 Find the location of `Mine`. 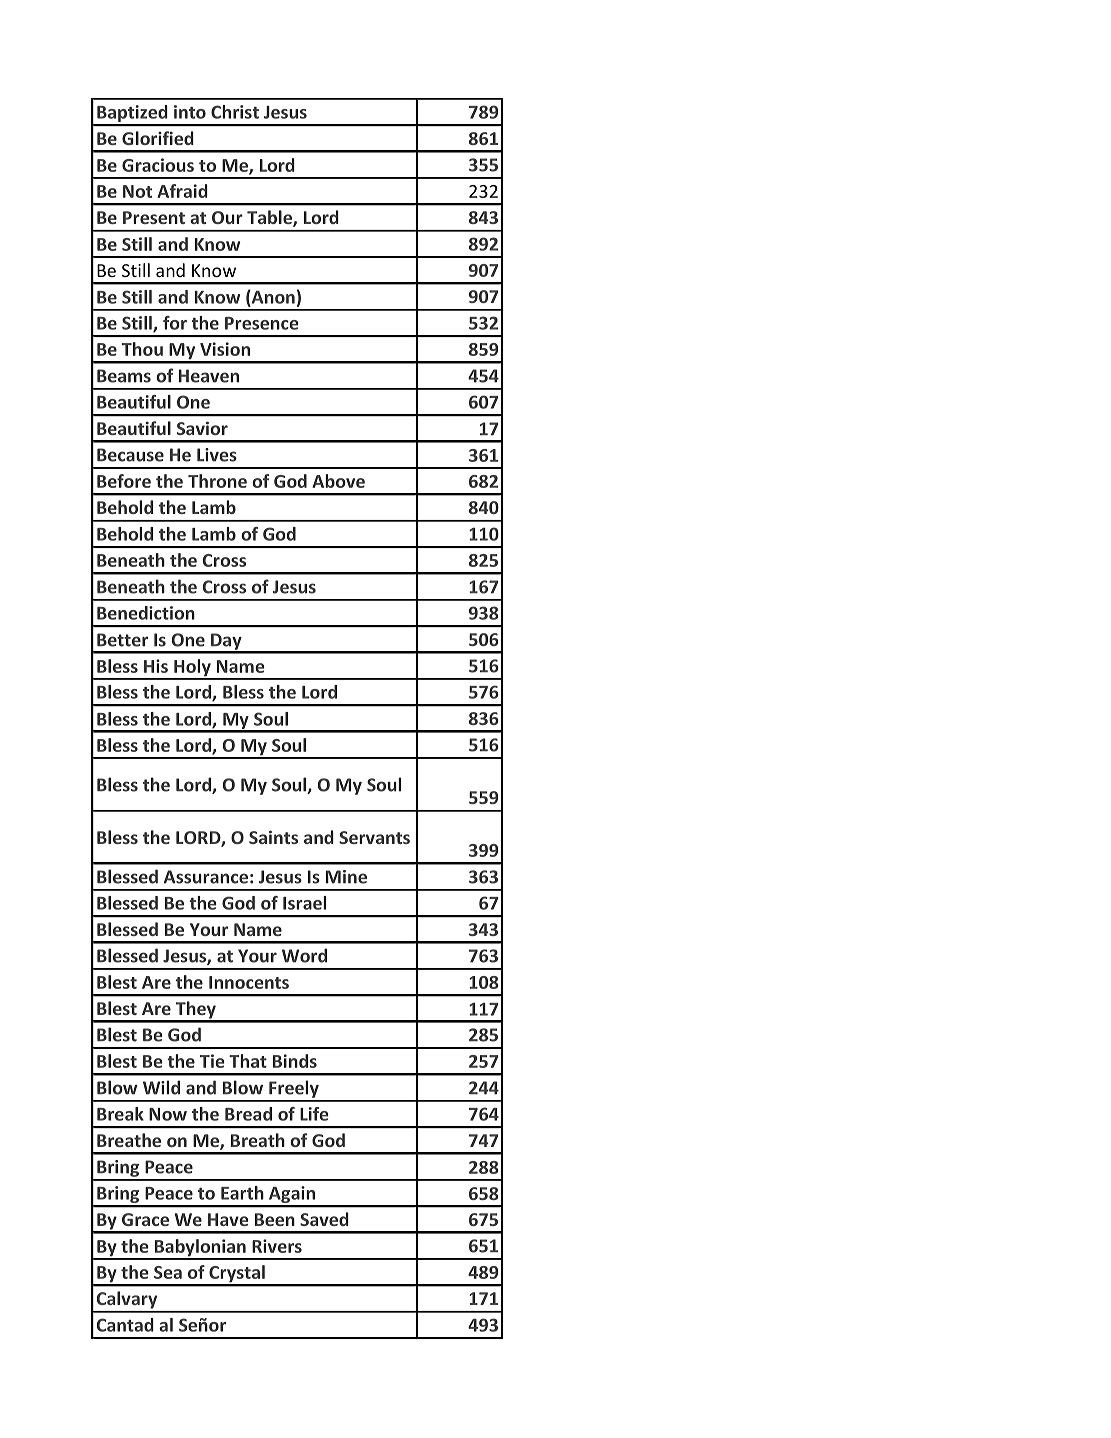

Mine is located at coordinates (346, 877).
